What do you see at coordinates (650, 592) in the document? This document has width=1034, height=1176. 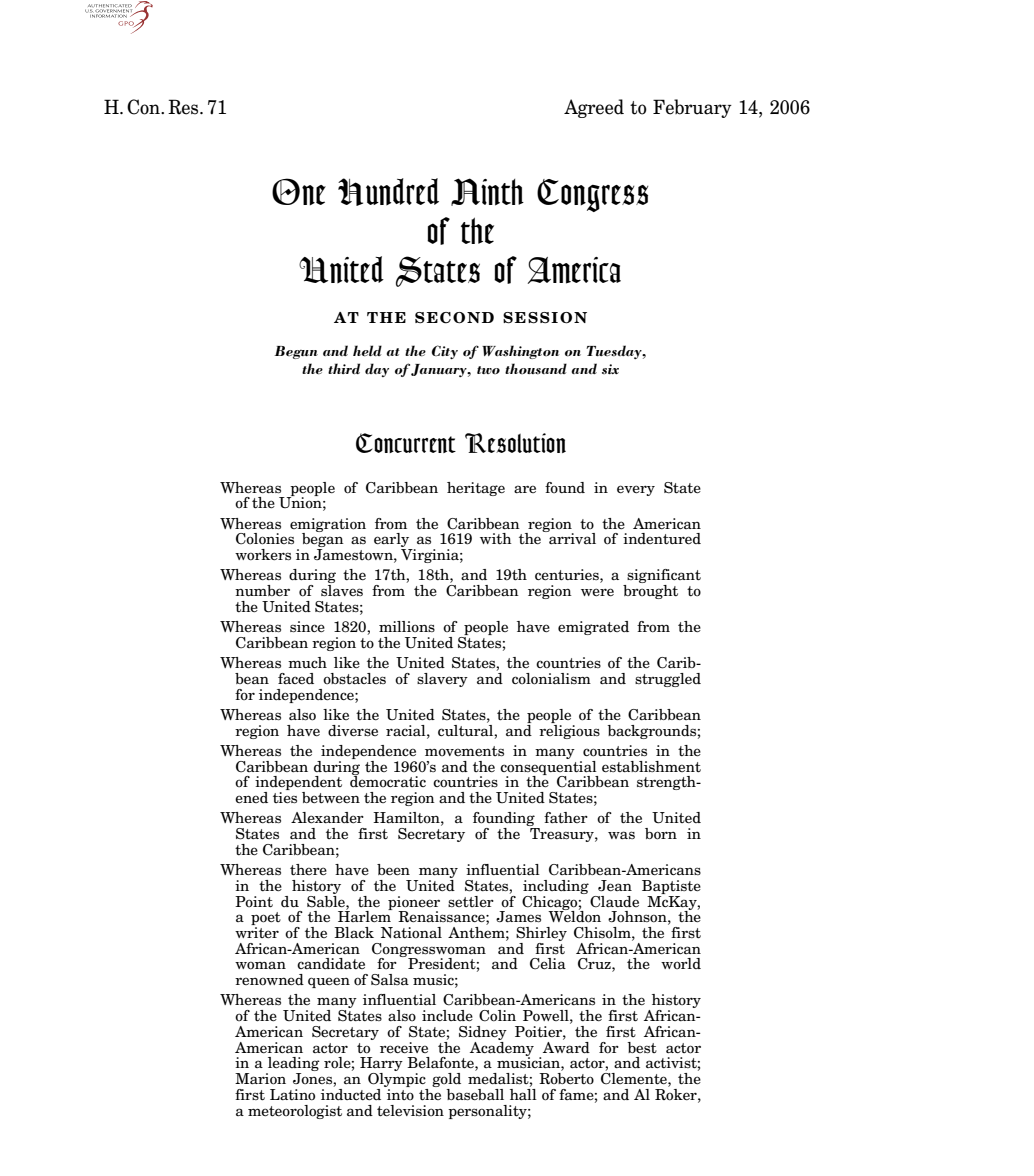 I see `brought` at bounding box center [650, 592].
